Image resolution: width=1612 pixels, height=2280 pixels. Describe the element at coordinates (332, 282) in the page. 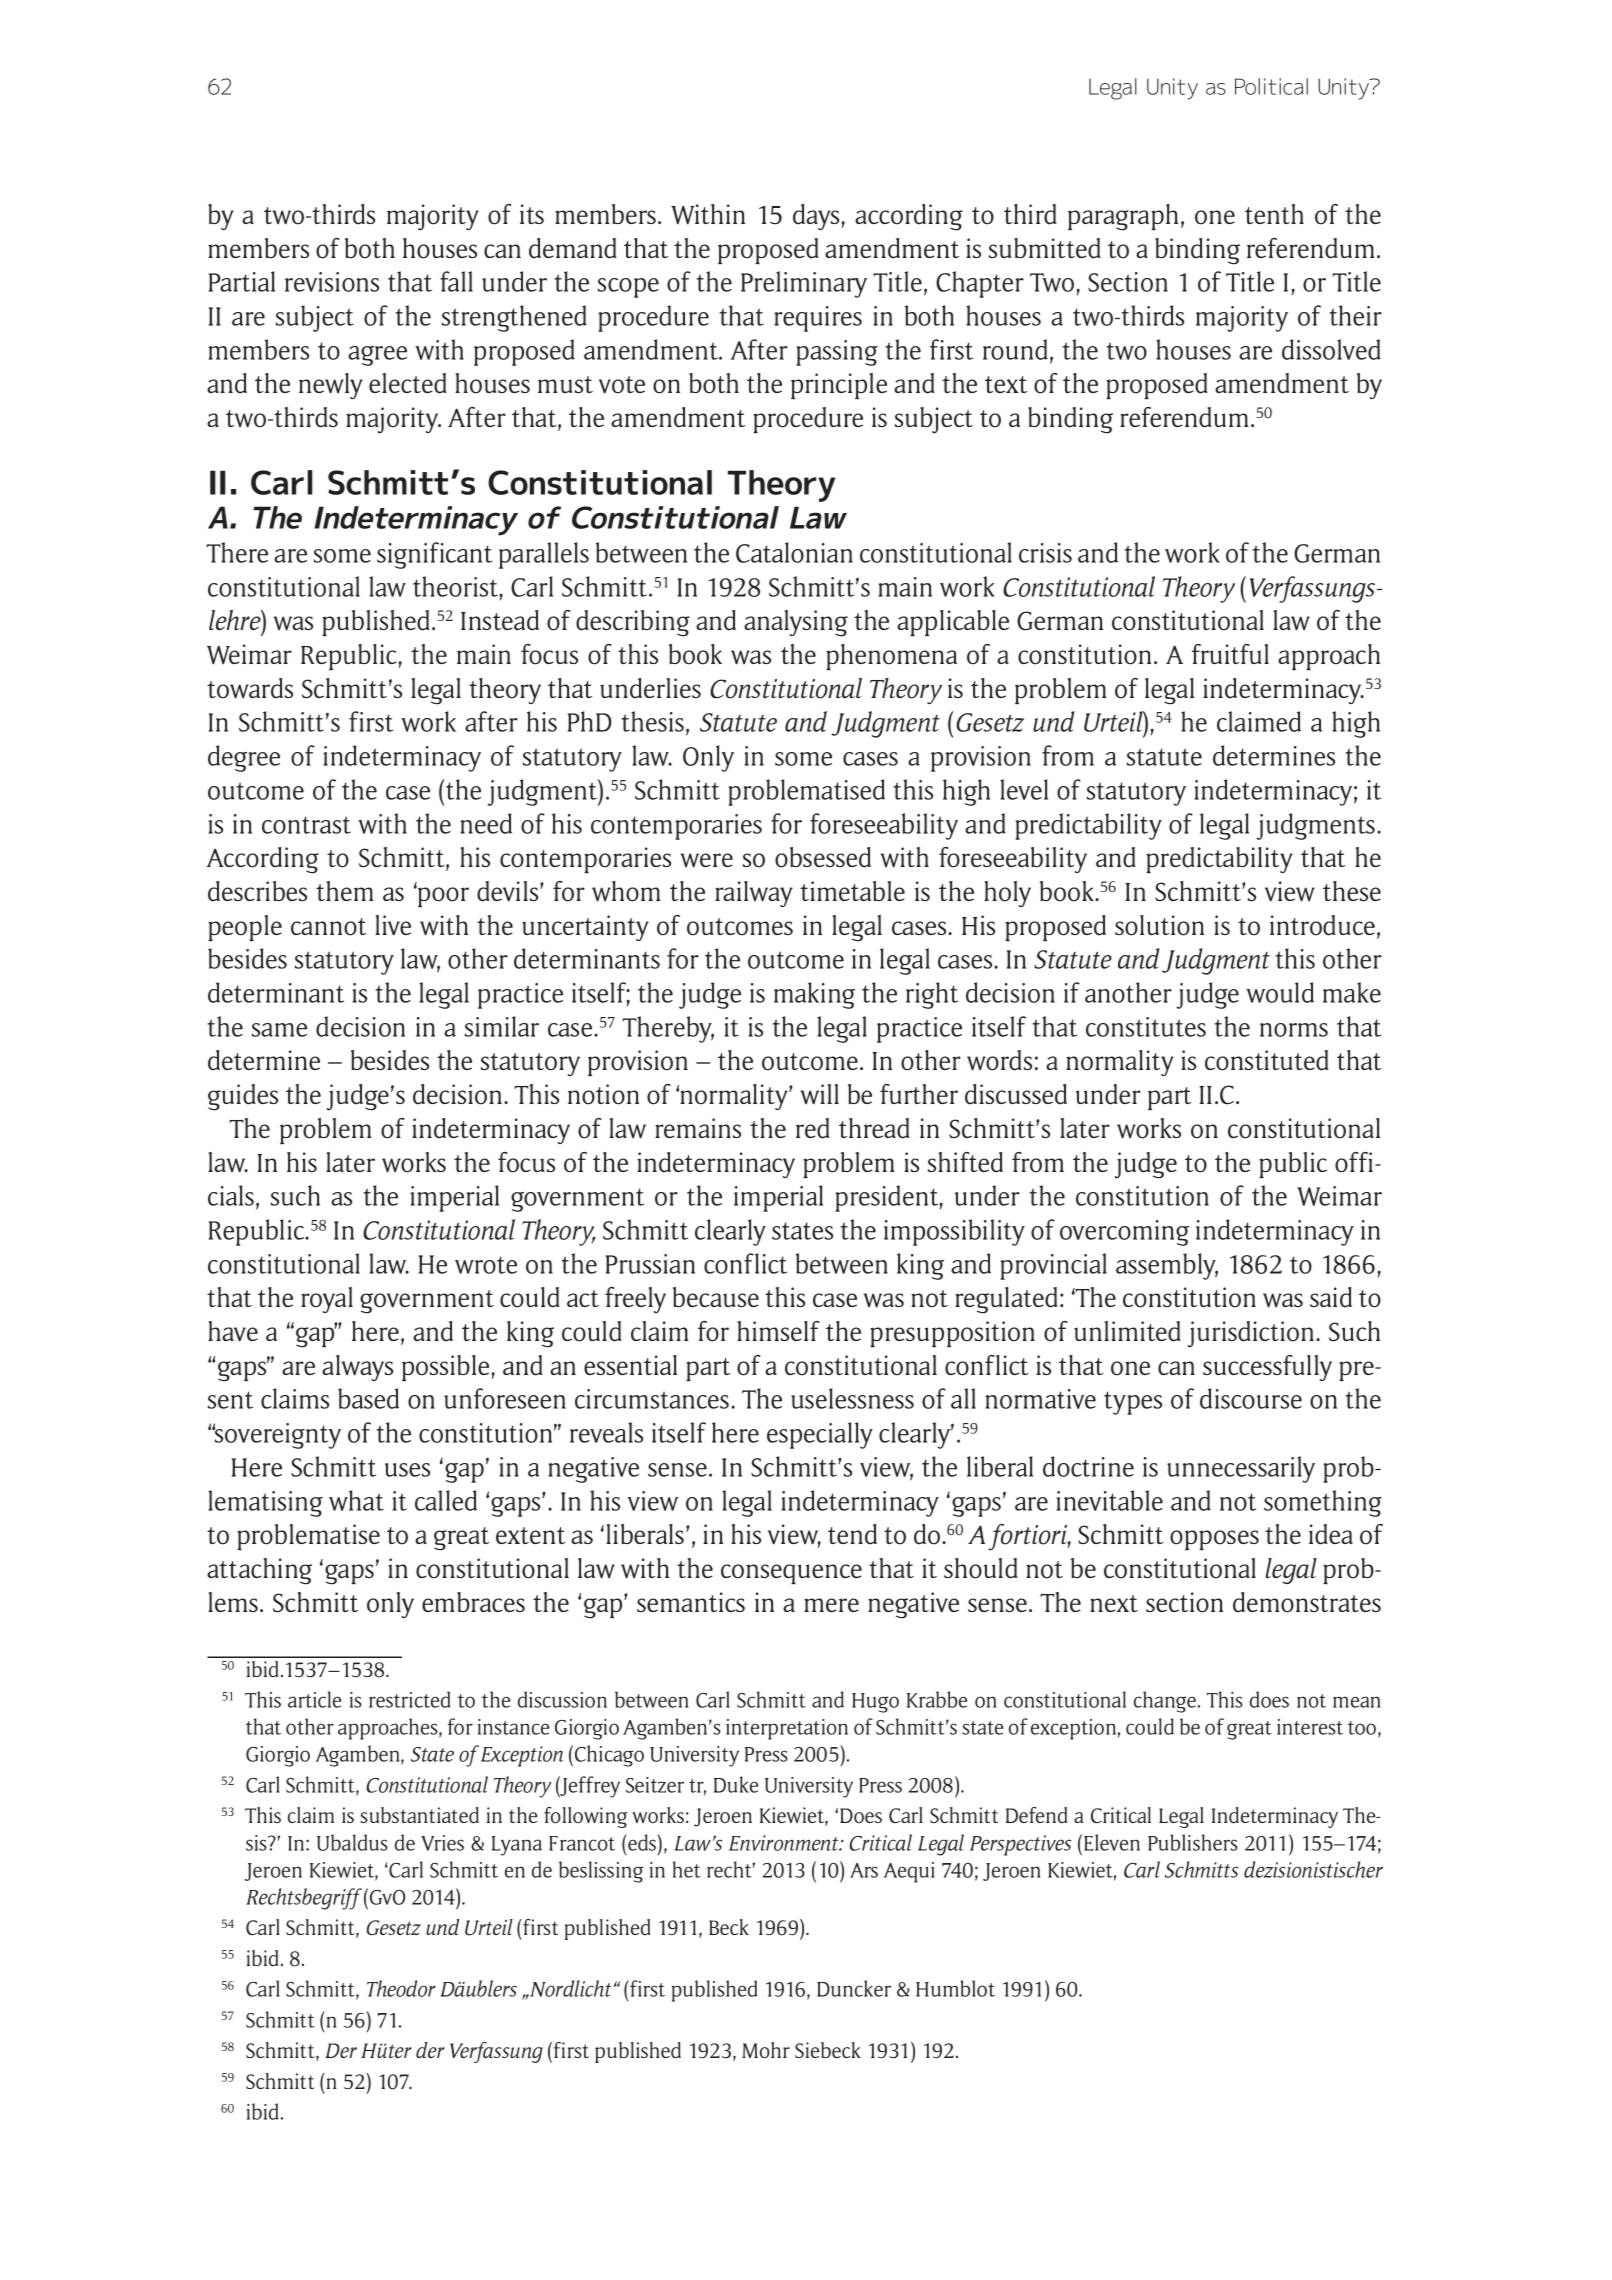

I see `revisions` at that location.
